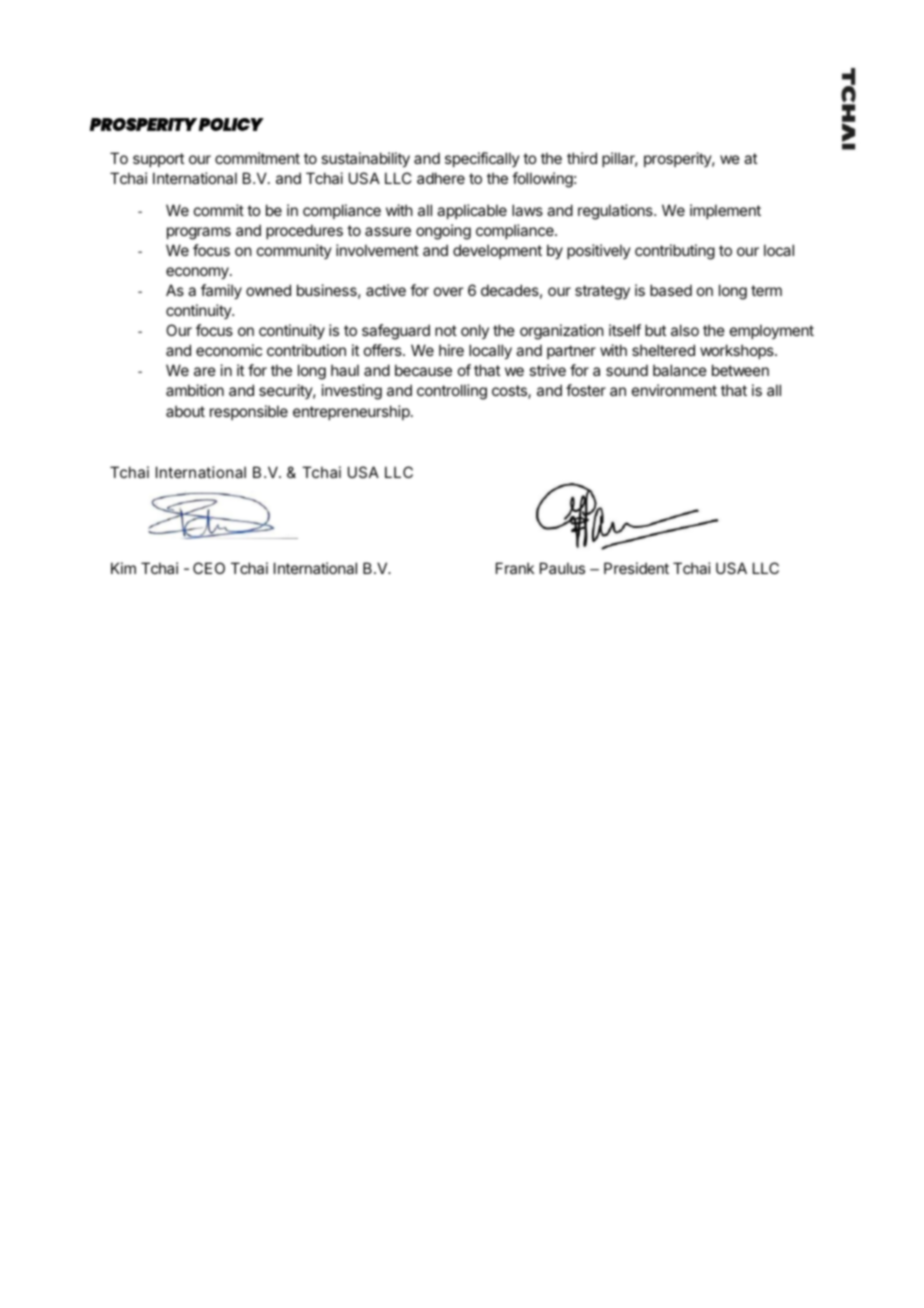 Image resolution: width=924 pixels, height=1308 pixels. What do you see at coordinates (229, 350) in the screenshot?
I see `economic` at bounding box center [229, 350].
